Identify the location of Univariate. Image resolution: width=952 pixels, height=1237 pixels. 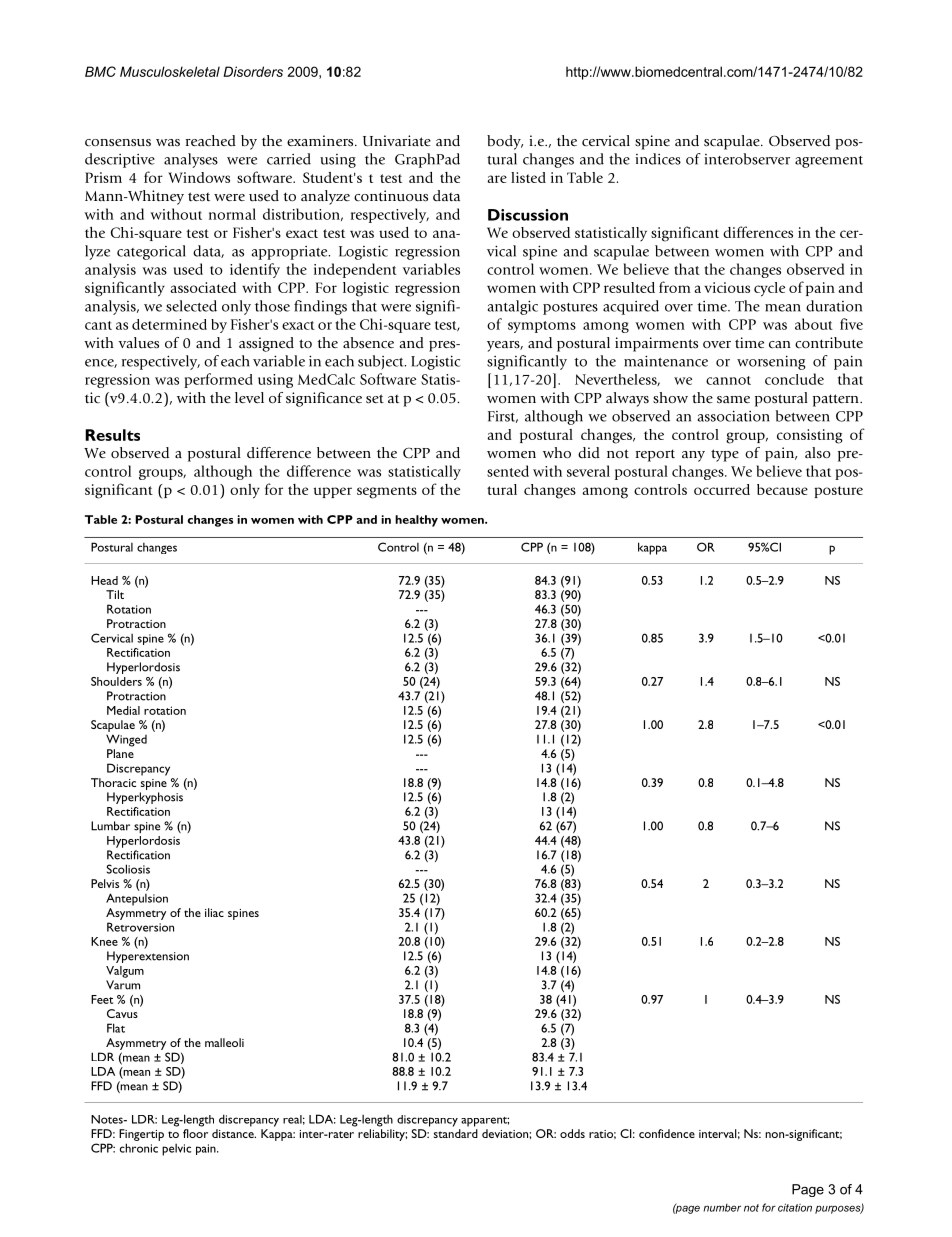
(397, 141).
